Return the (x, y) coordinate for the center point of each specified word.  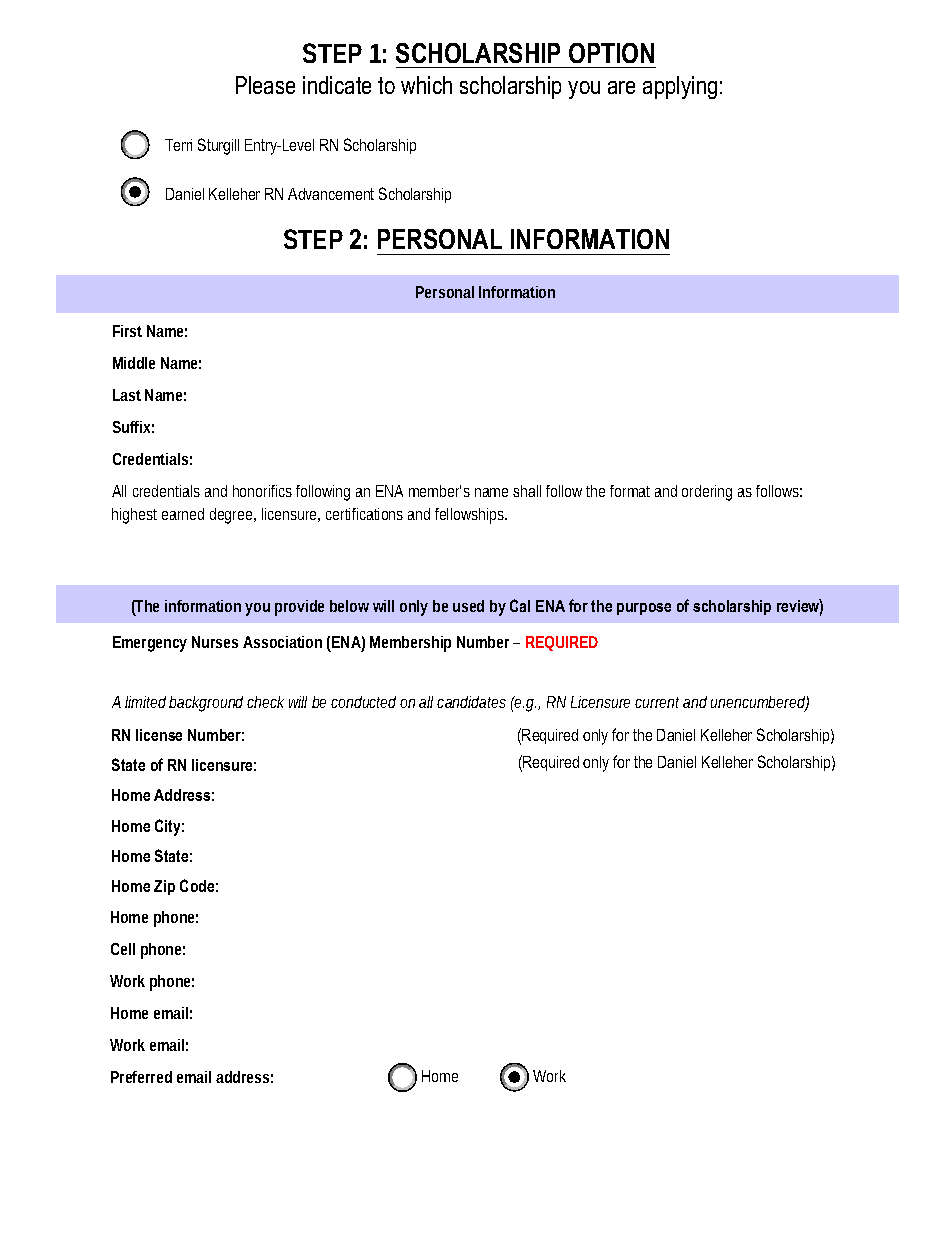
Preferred (141, 1077)
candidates (471, 702)
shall (527, 491)
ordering (707, 493)
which (426, 85)
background (208, 704)
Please (265, 85)
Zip (164, 887)
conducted (363, 702)
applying (680, 87)
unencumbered (760, 703)
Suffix (133, 427)
